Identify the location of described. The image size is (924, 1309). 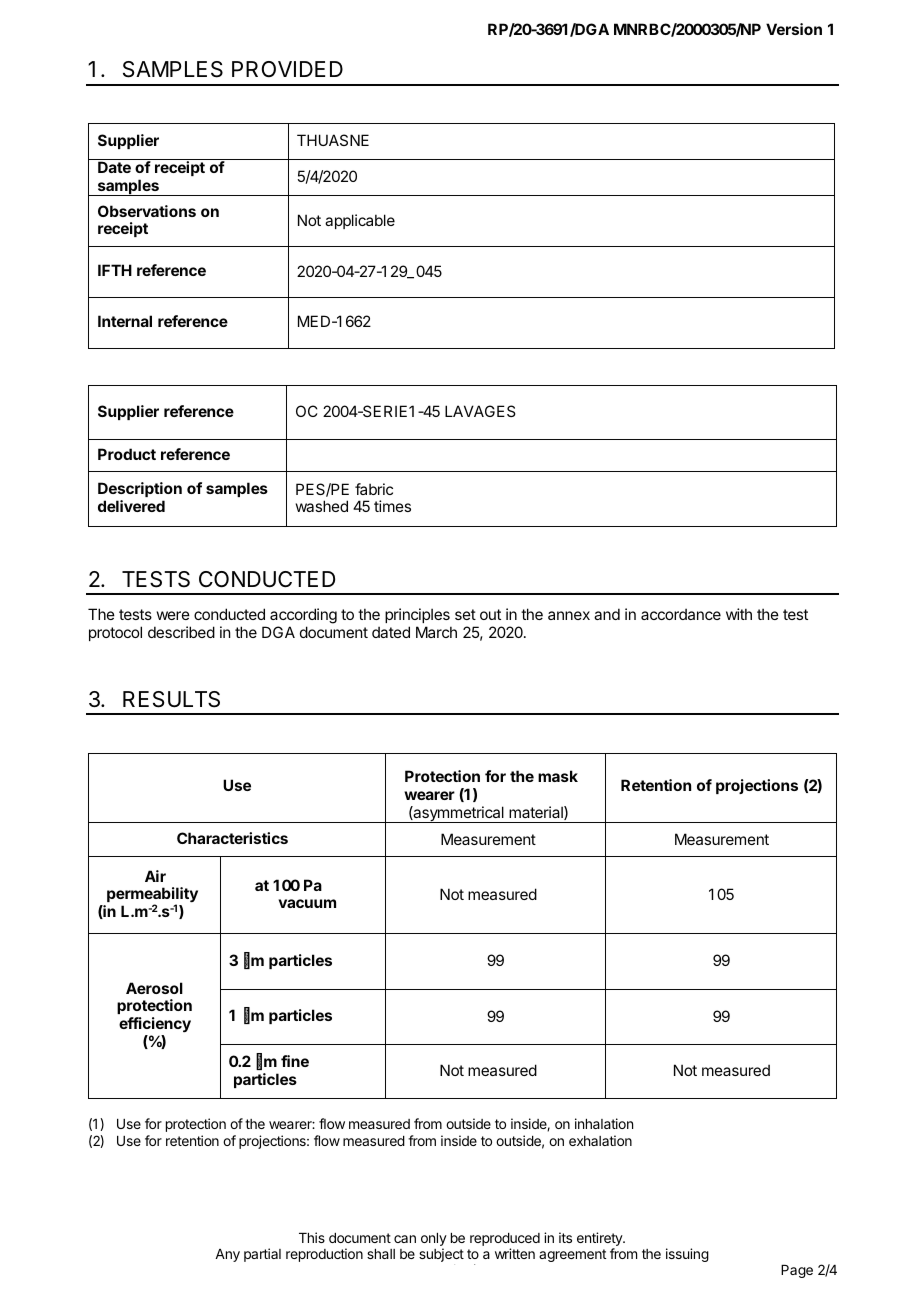
(181, 632).
